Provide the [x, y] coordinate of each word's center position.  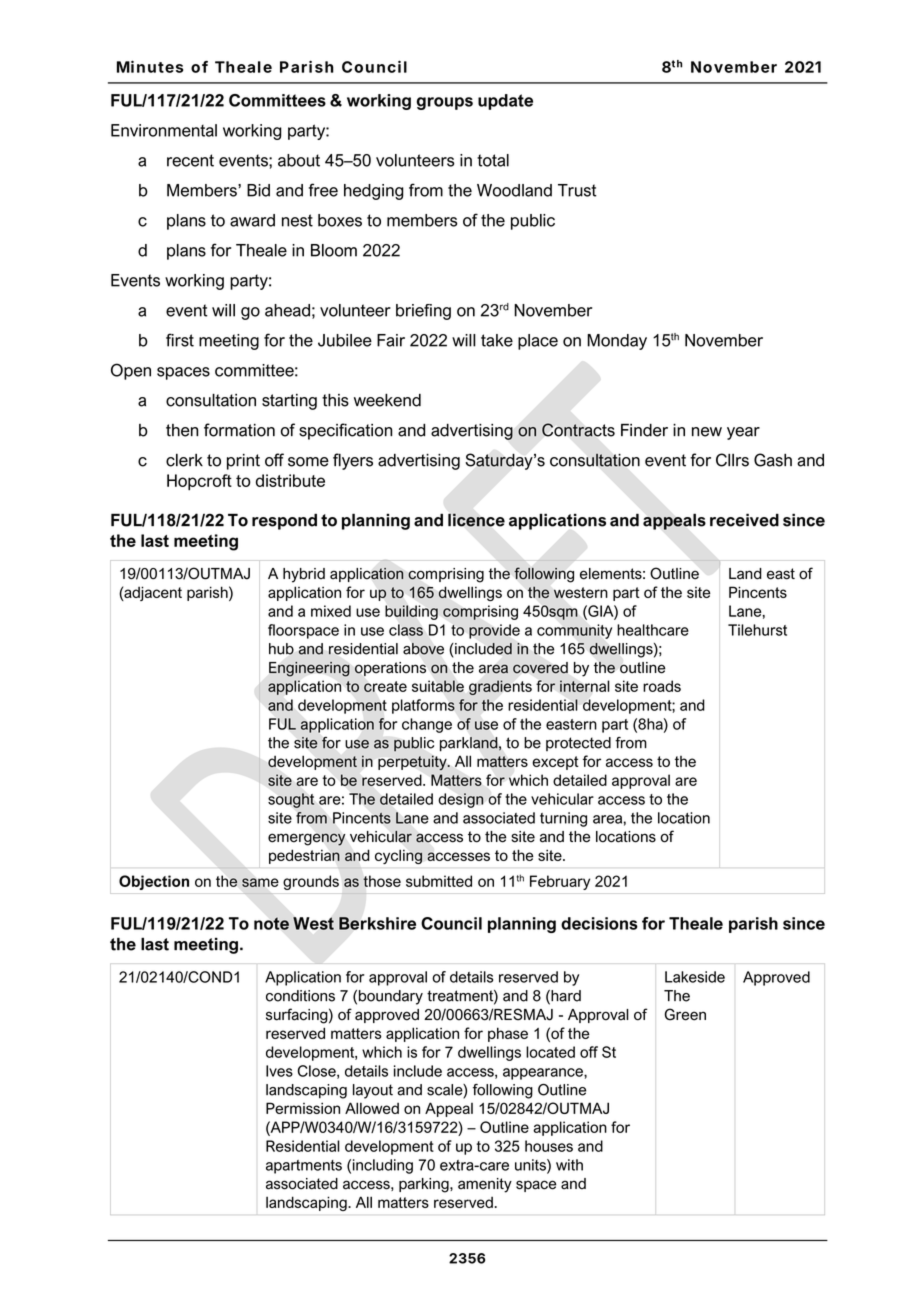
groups [445, 103]
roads [662, 686]
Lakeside [695, 977]
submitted [439, 881]
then [182, 430]
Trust [577, 190]
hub [281, 649]
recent [190, 160]
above [423, 649]
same [260, 882]
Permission [303, 1108]
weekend [387, 400]
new [707, 432]
